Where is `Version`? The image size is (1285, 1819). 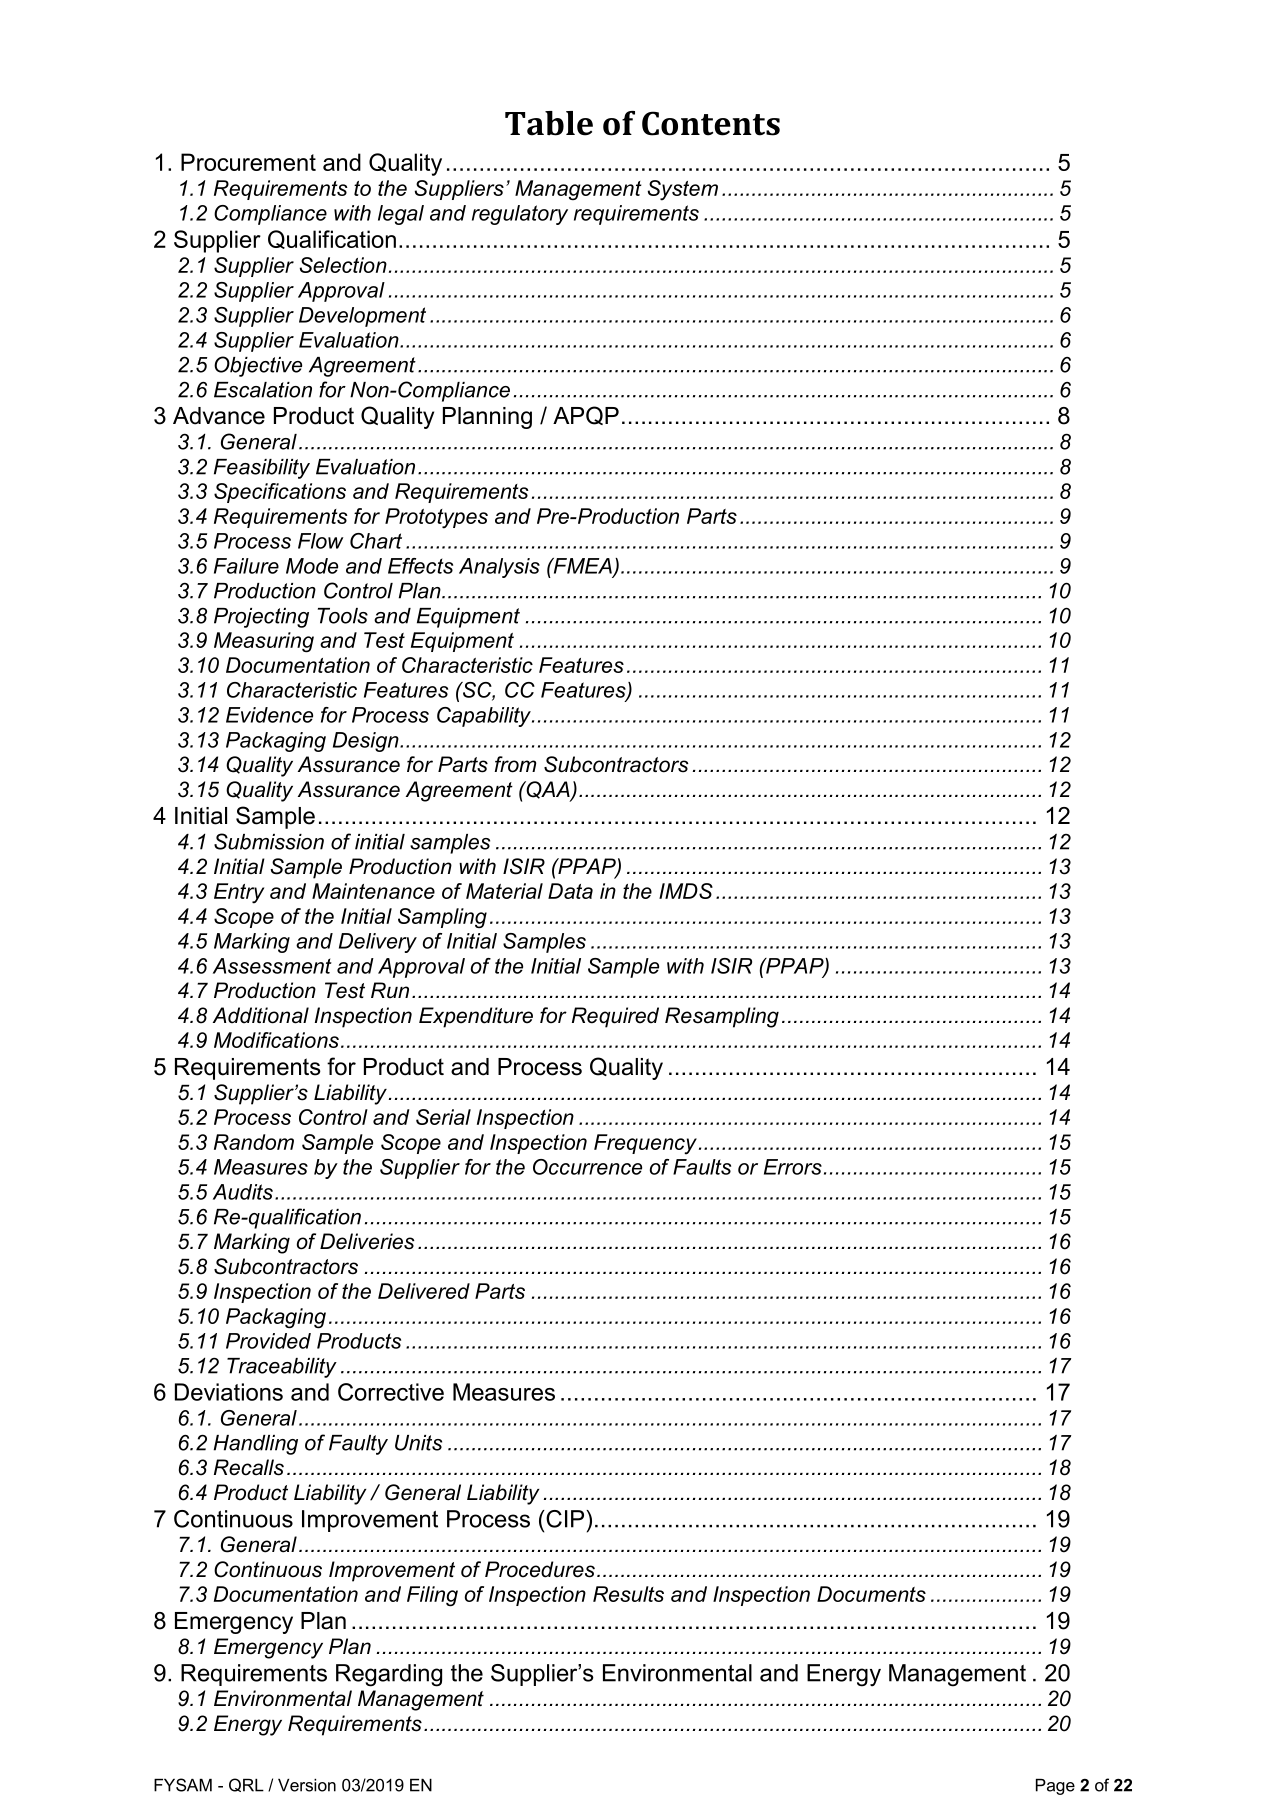
Version is located at coordinates (307, 1785).
